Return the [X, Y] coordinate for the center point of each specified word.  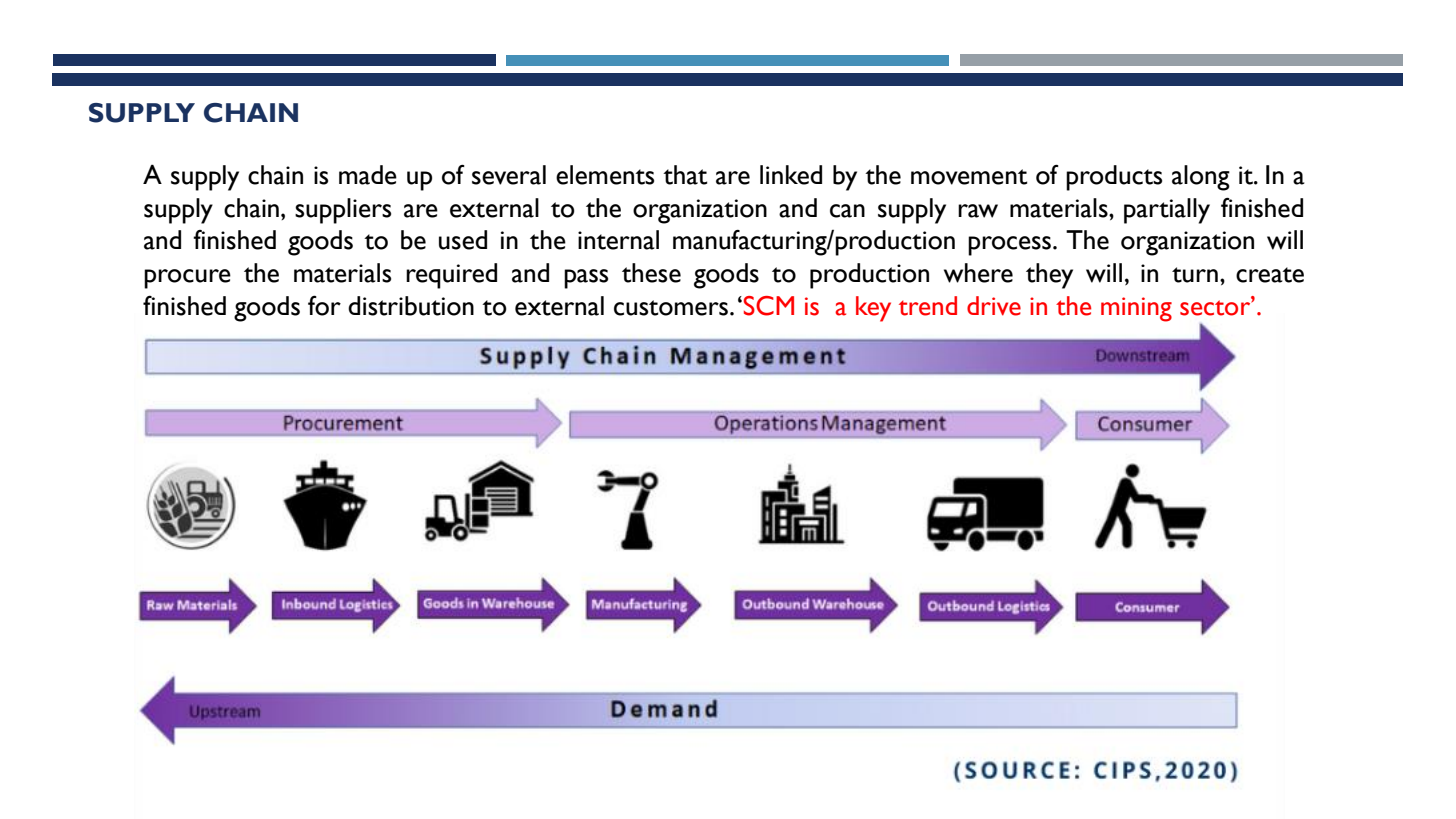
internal [618, 240]
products [1114, 178]
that [685, 175]
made [368, 175]
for [324, 305]
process [1011, 246]
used [463, 240]
